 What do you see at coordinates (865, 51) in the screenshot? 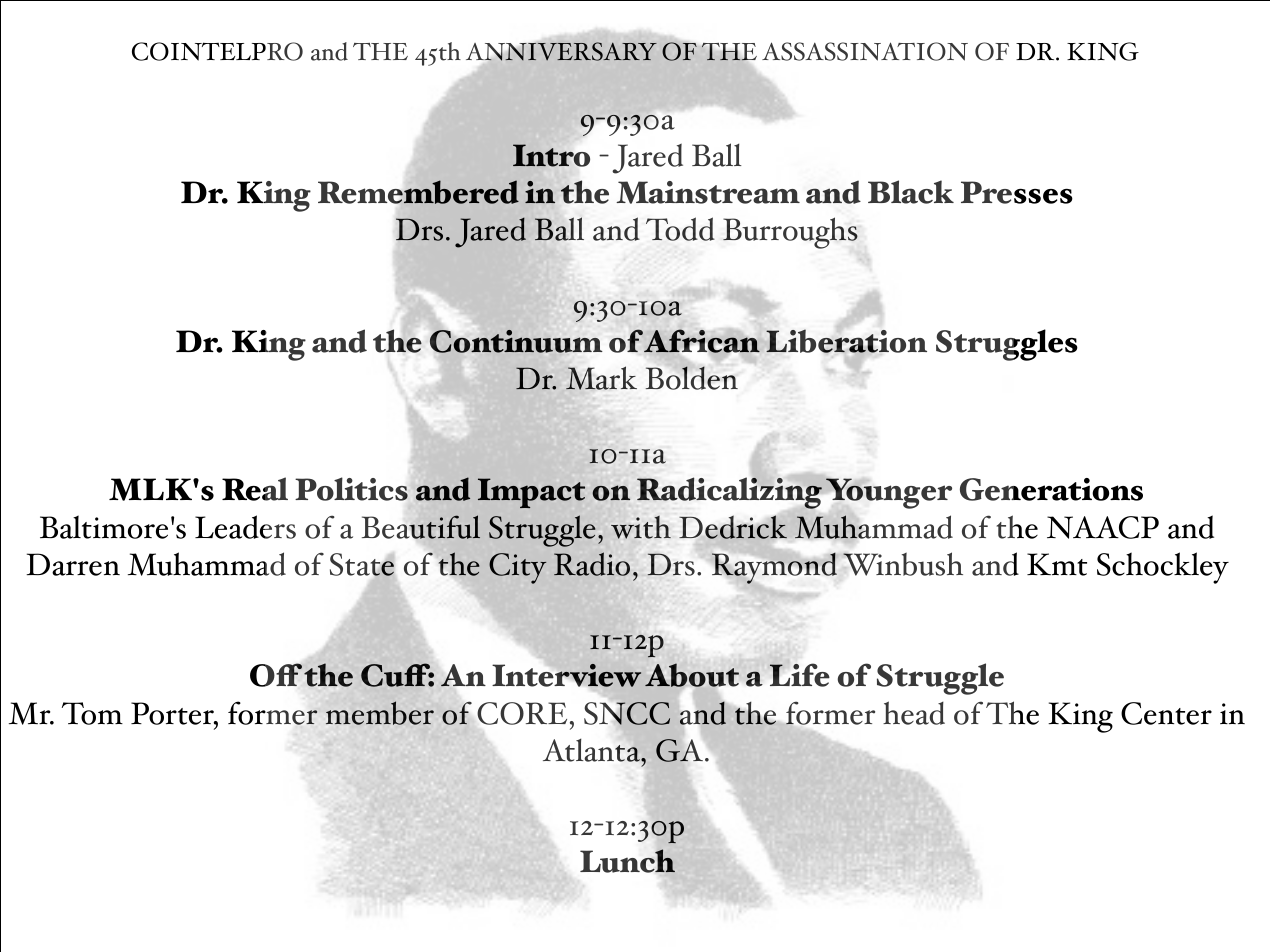
I see `ASSASSINATION` at bounding box center [865, 51].
